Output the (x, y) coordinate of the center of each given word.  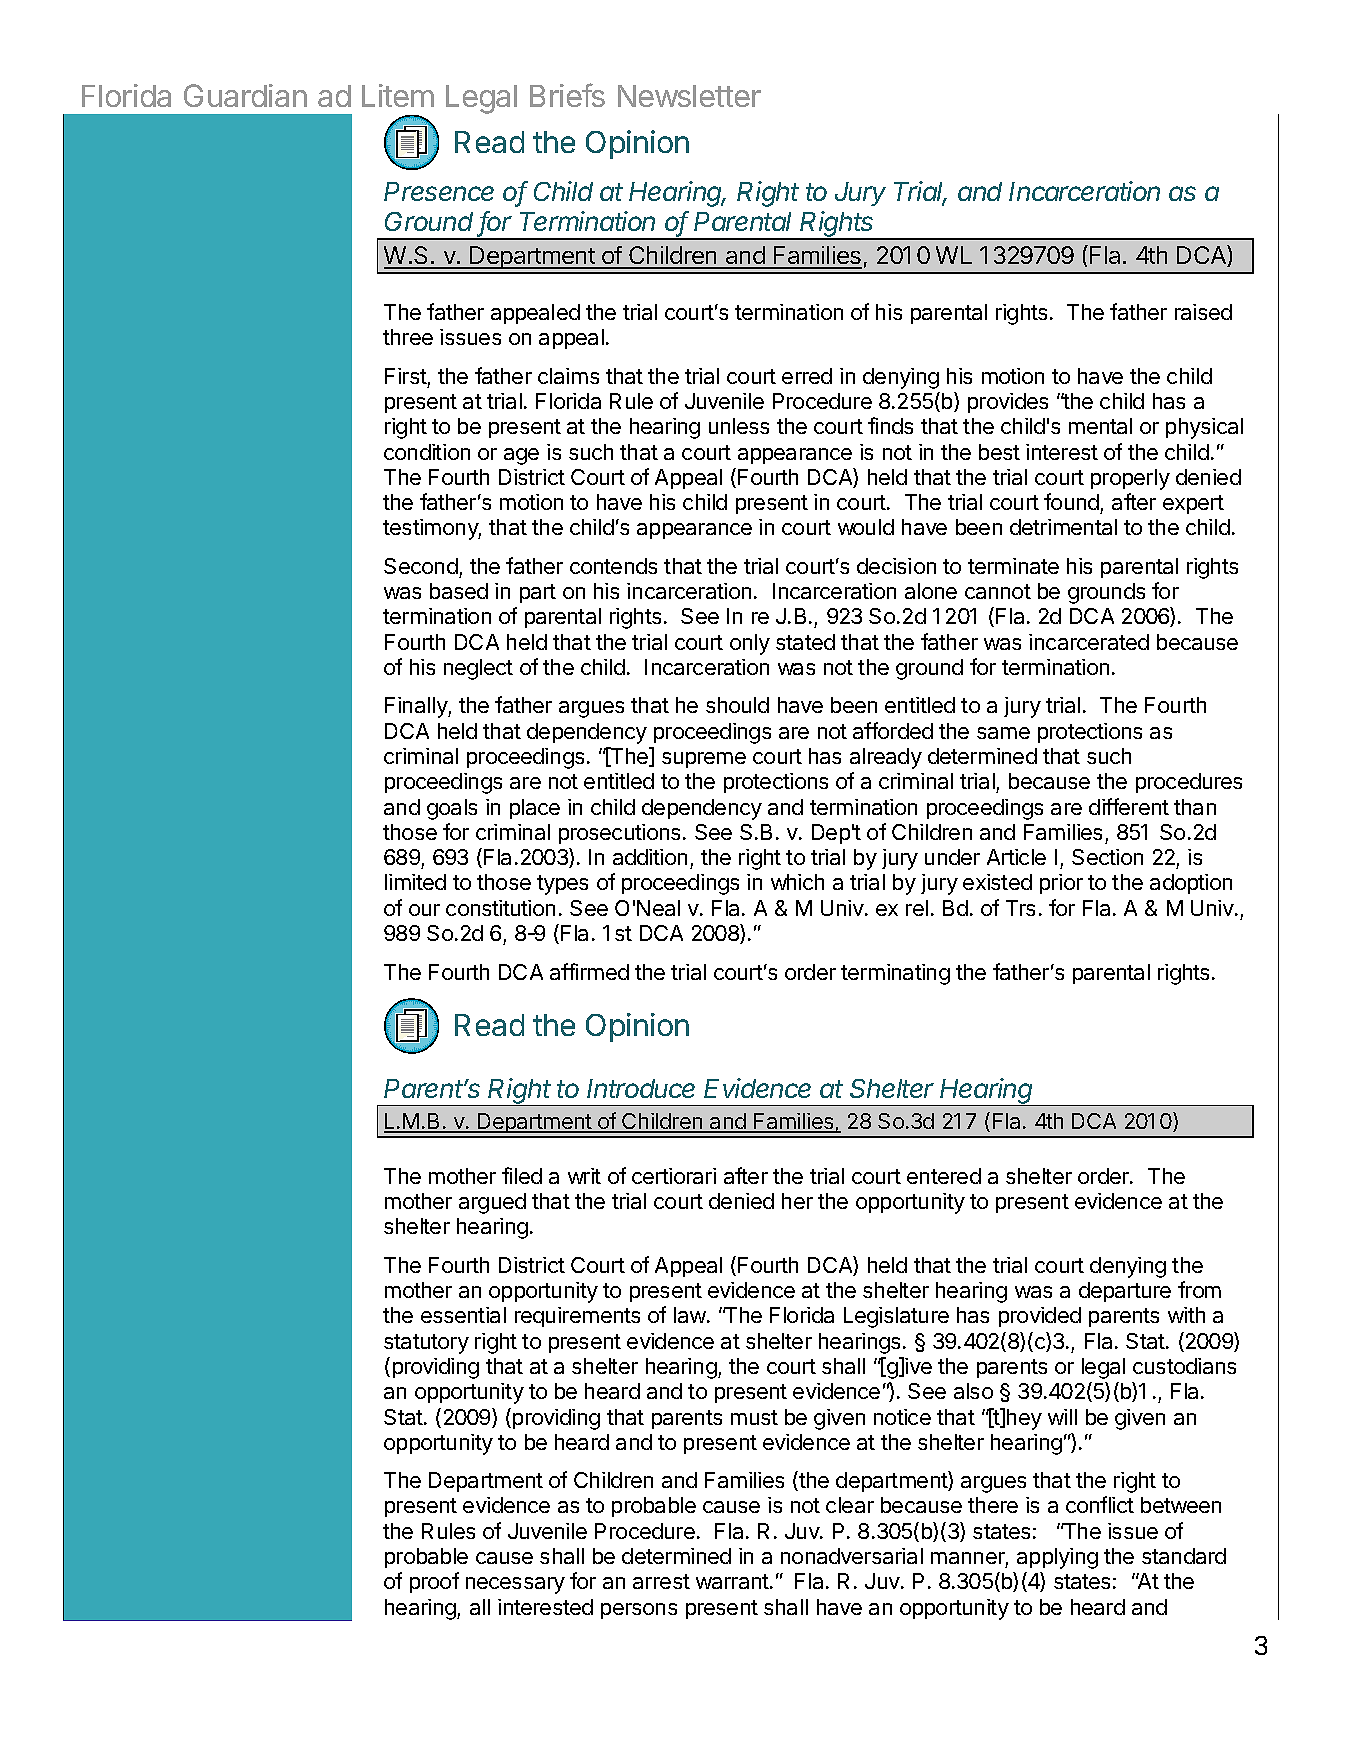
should (737, 705)
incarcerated (1089, 642)
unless (739, 426)
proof (434, 1582)
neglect (478, 669)
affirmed (589, 971)
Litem (398, 95)
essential (463, 1315)
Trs (1020, 908)
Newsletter (689, 96)
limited (415, 882)
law (691, 1315)
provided (1040, 1317)
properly (1130, 479)
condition (427, 452)
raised (1203, 312)
